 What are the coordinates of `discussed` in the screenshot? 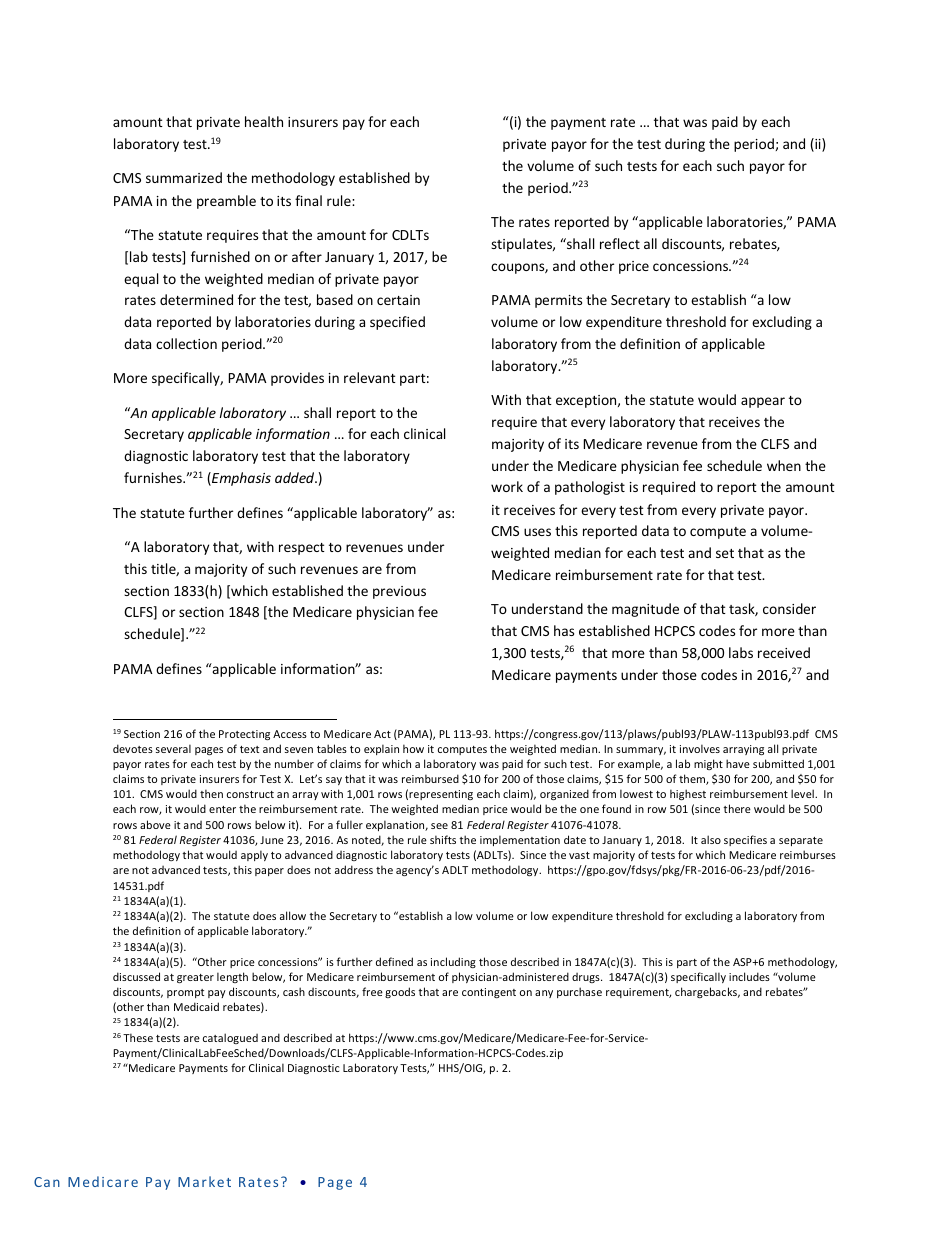 It's located at (136, 976).
